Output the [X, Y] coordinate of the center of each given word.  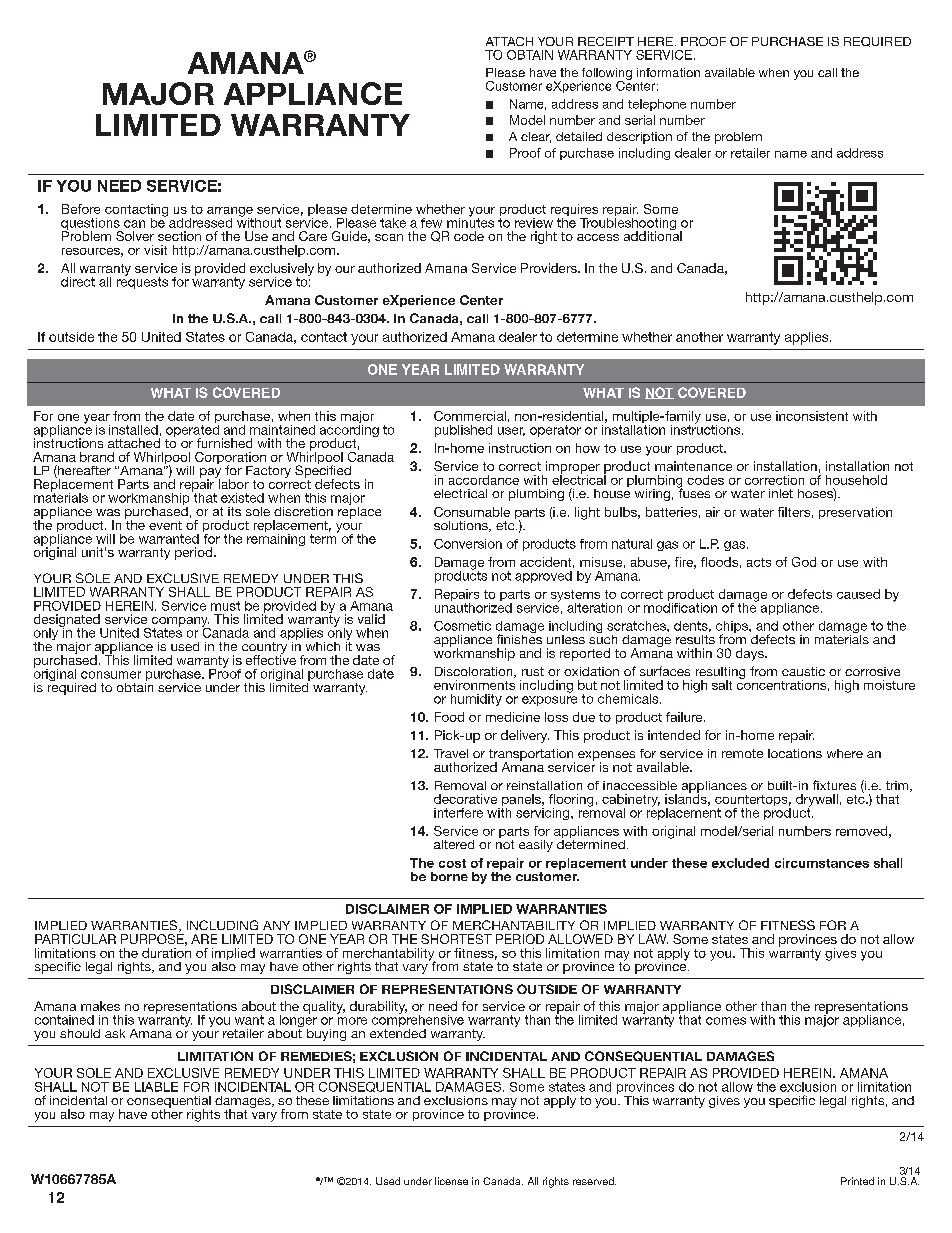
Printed [857, 1181]
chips [733, 628]
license [451, 1181]
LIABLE [156, 1087]
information [668, 72]
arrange [230, 213]
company [179, 623]
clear [536, 137]
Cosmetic [462, 626]
